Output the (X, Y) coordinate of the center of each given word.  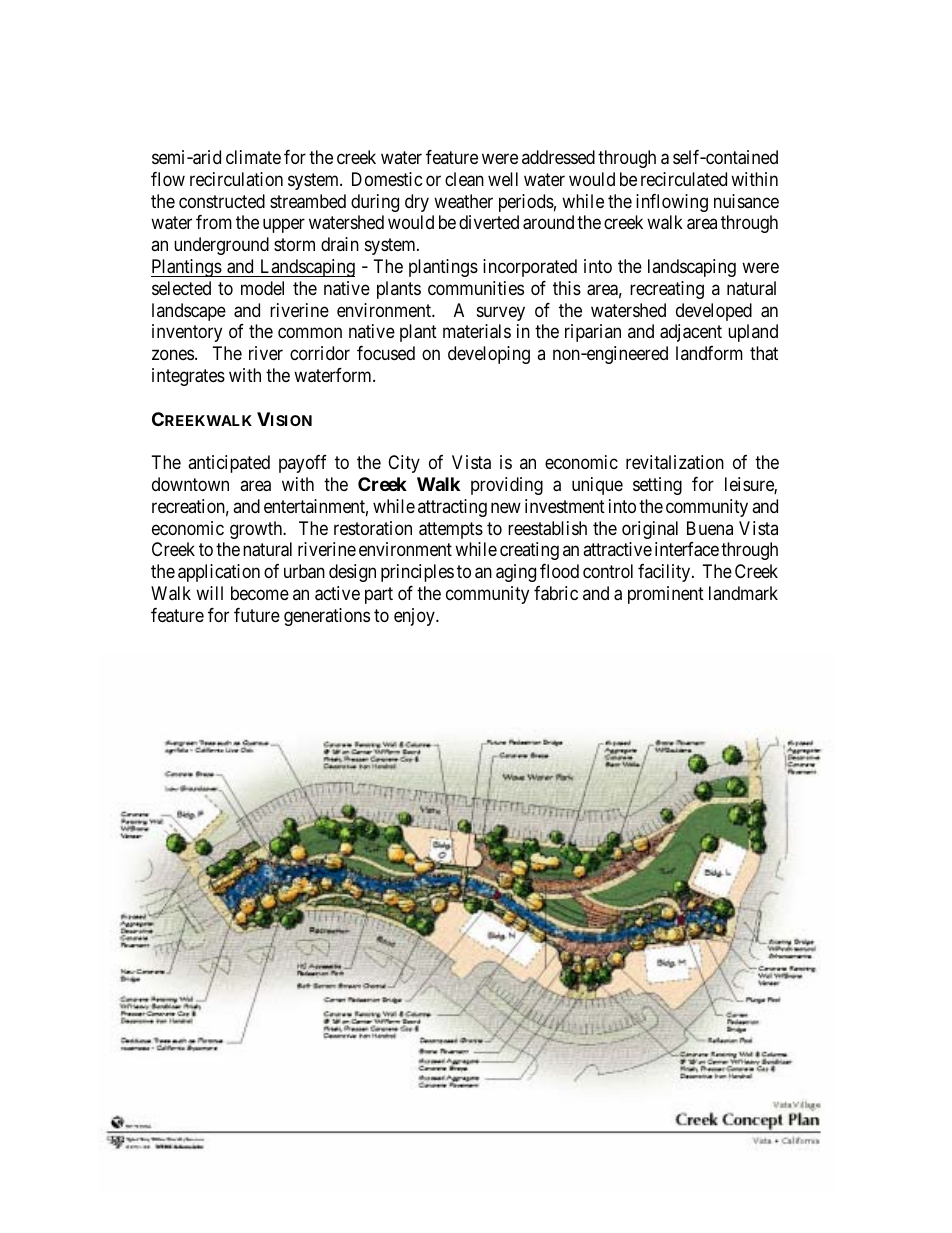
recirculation (236, 179)
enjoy (415, 617)
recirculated (684, 179)
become (260, 593)
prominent (666, 595)
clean (464, 179)
